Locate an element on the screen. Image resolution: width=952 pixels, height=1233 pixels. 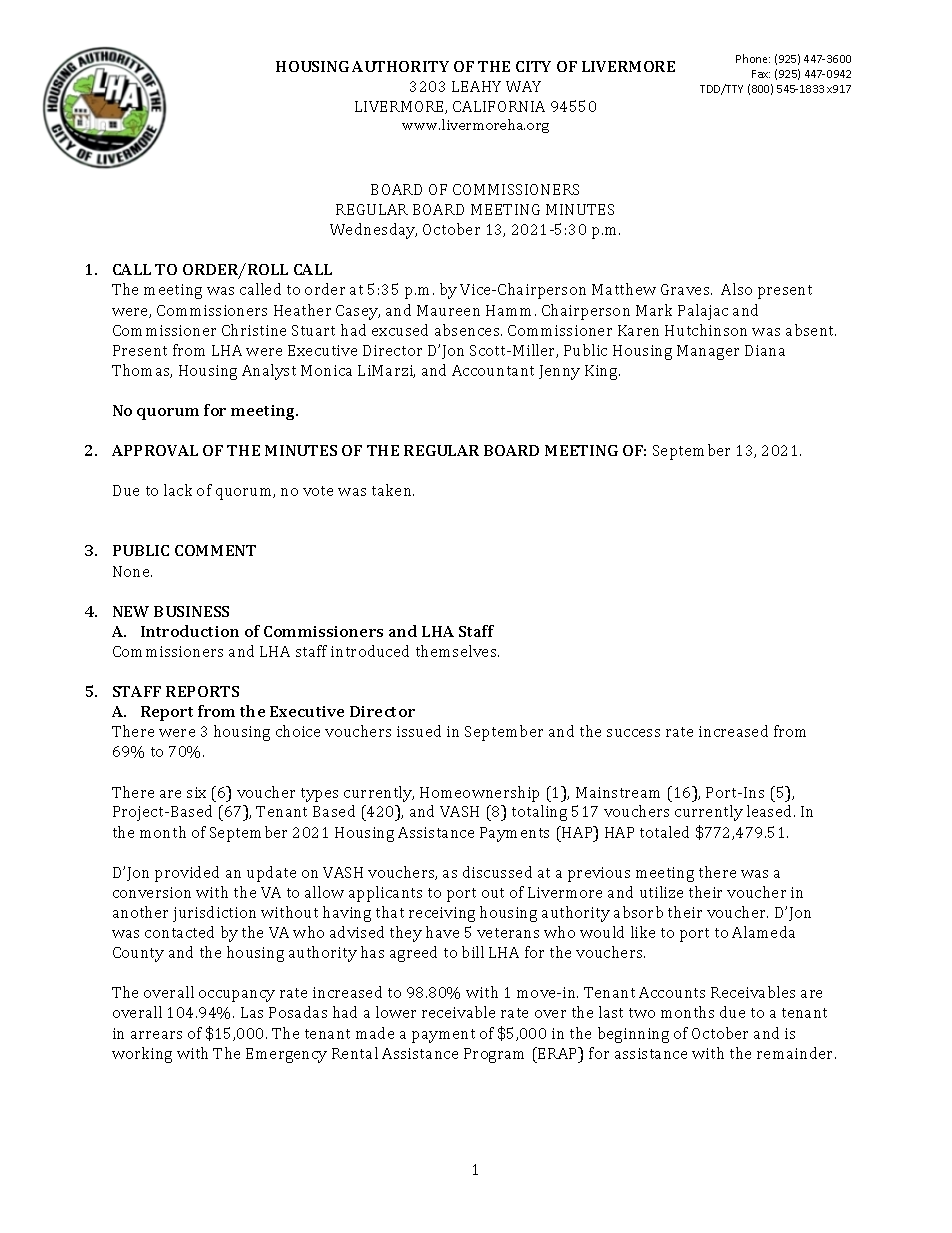
Fax is located at coordinates (761, 74).
